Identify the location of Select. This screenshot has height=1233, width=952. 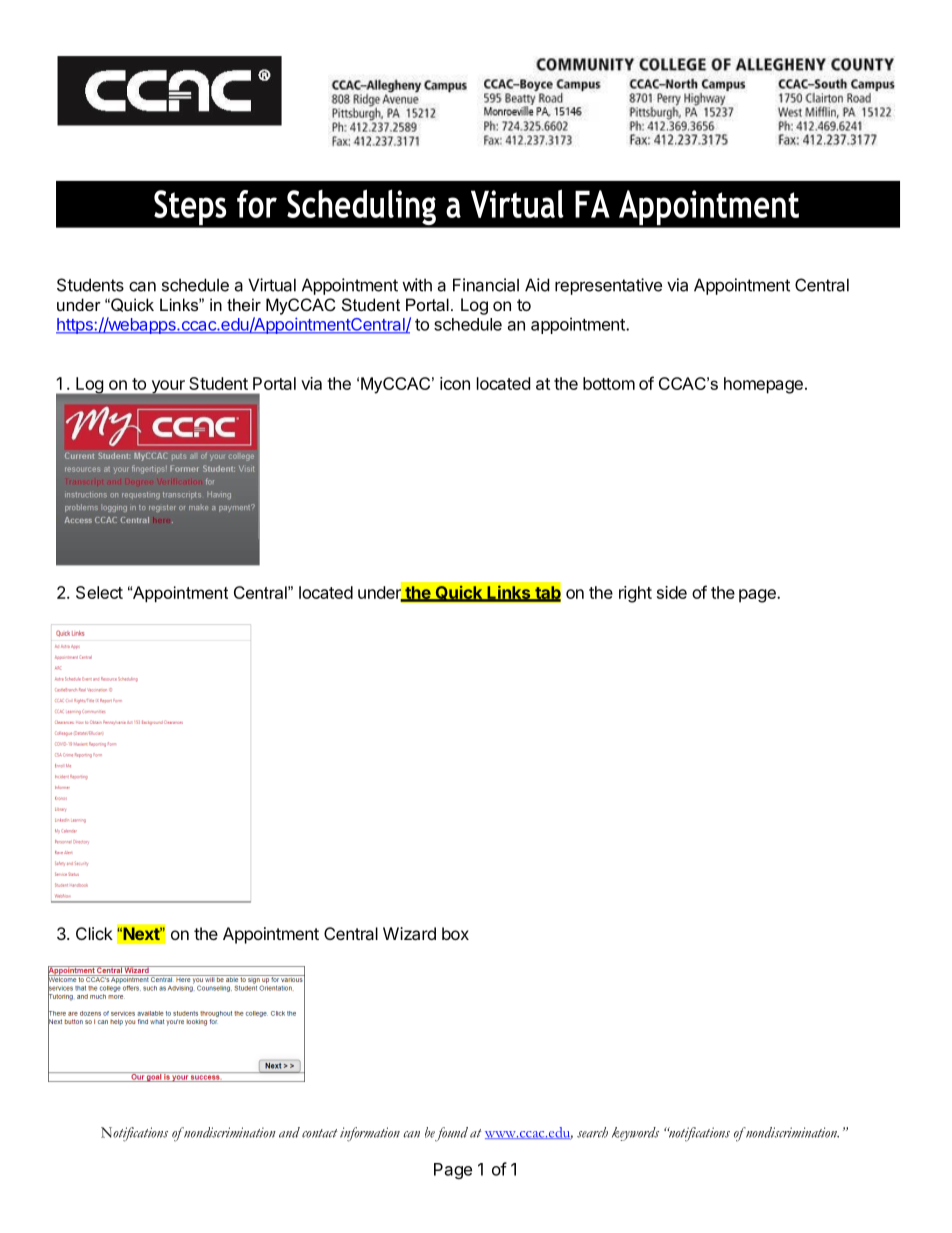
(99, 592).
